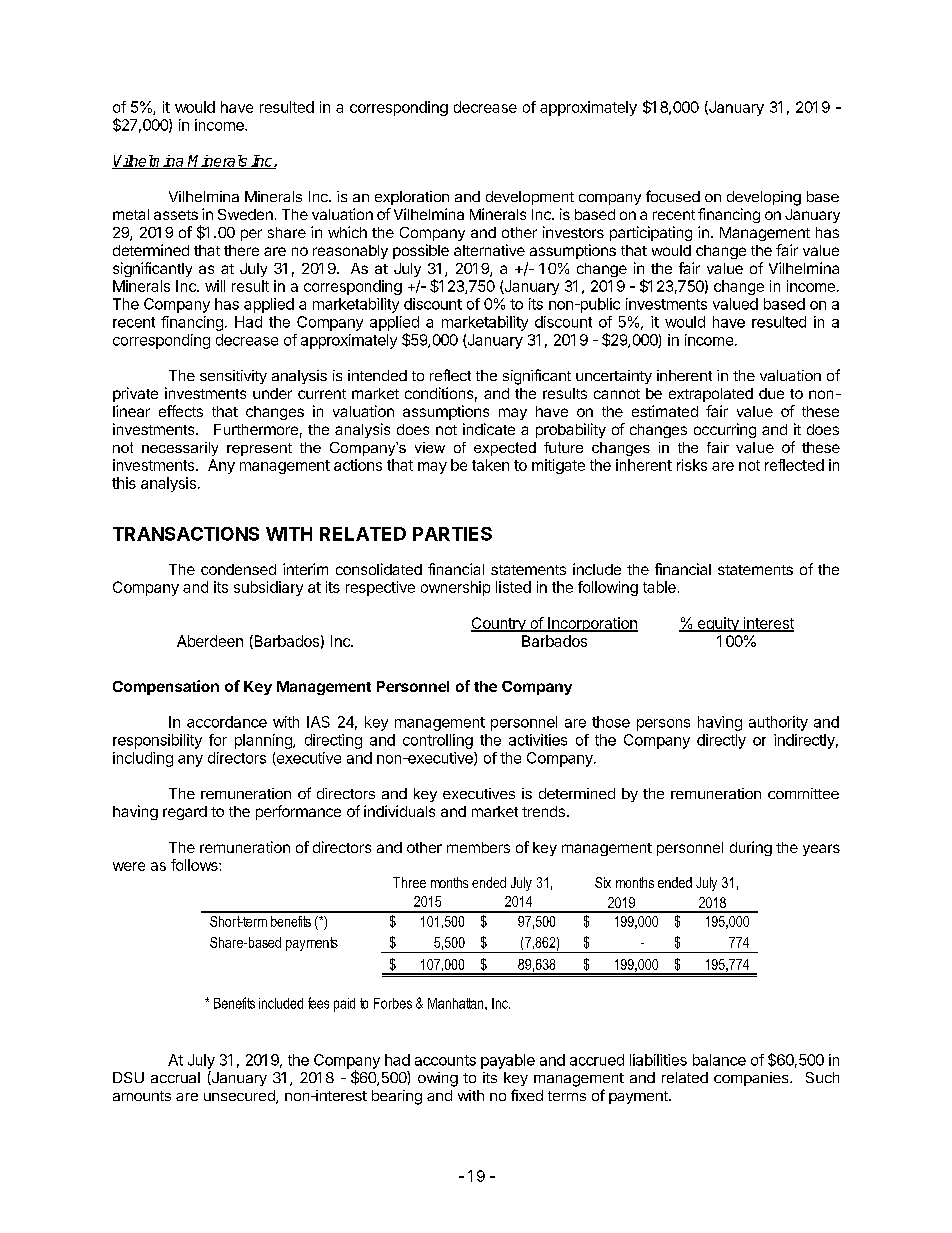 This image has height=1233, width=952. What do you see at coordinates (210, 641) in the image?
I see `Aberdeen` at bounding box center [210, 641].
